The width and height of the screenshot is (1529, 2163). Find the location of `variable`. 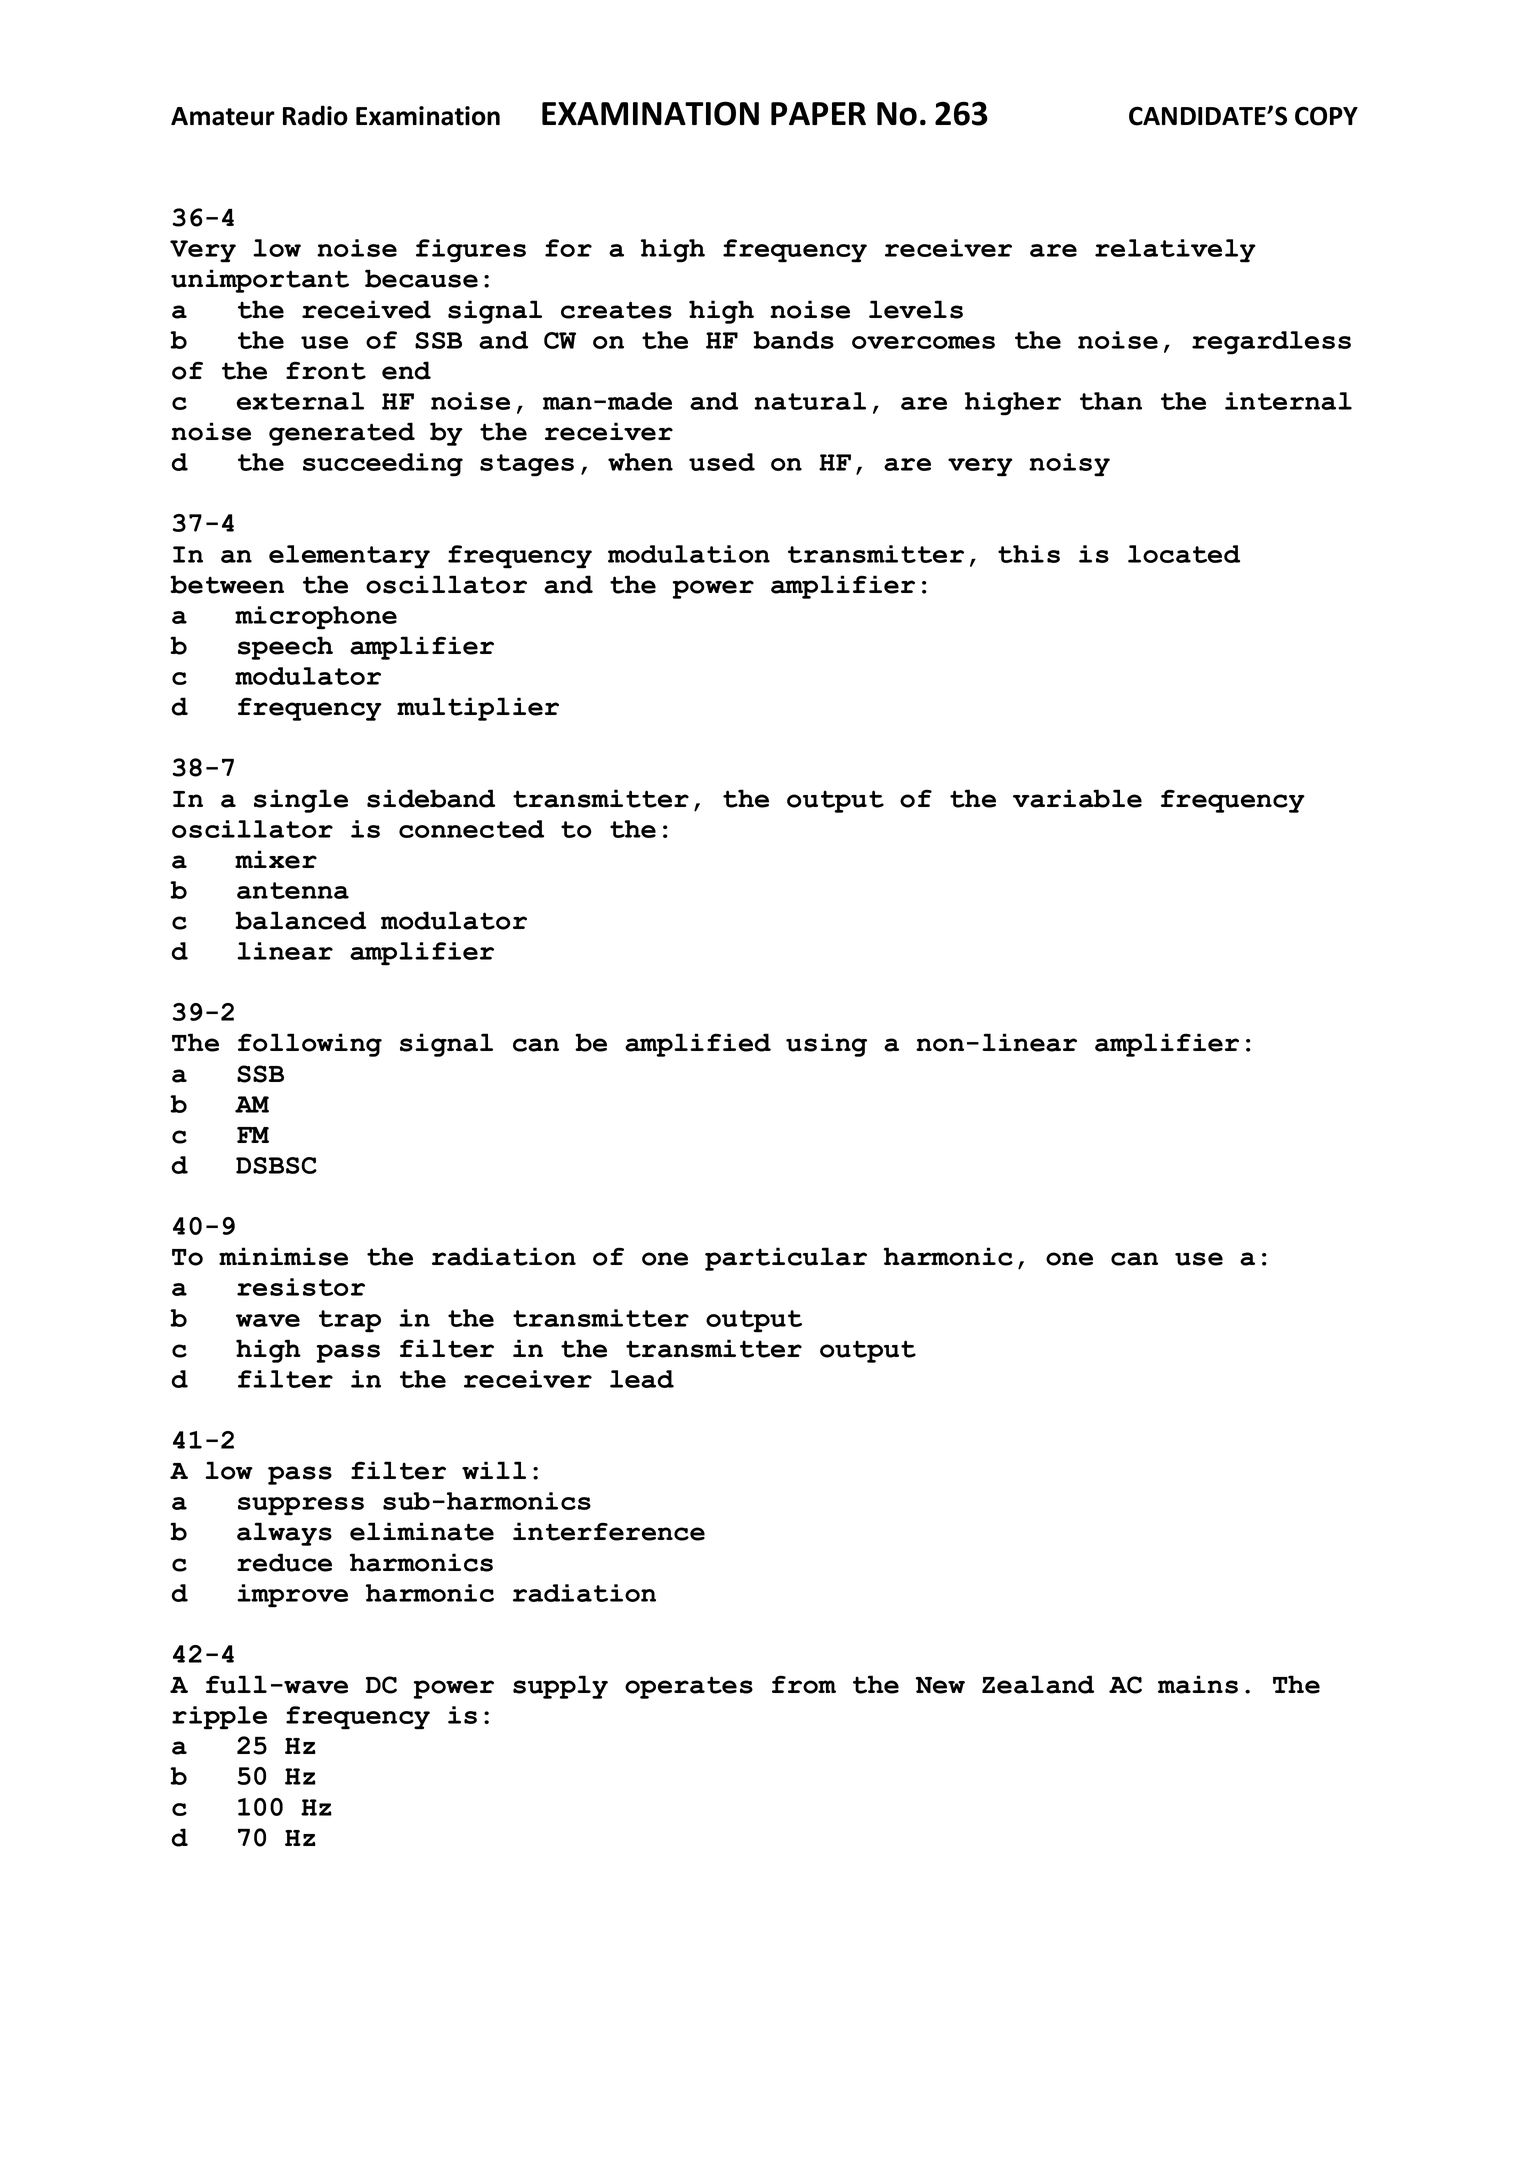

variable is located at coordinates (1077, 798).
